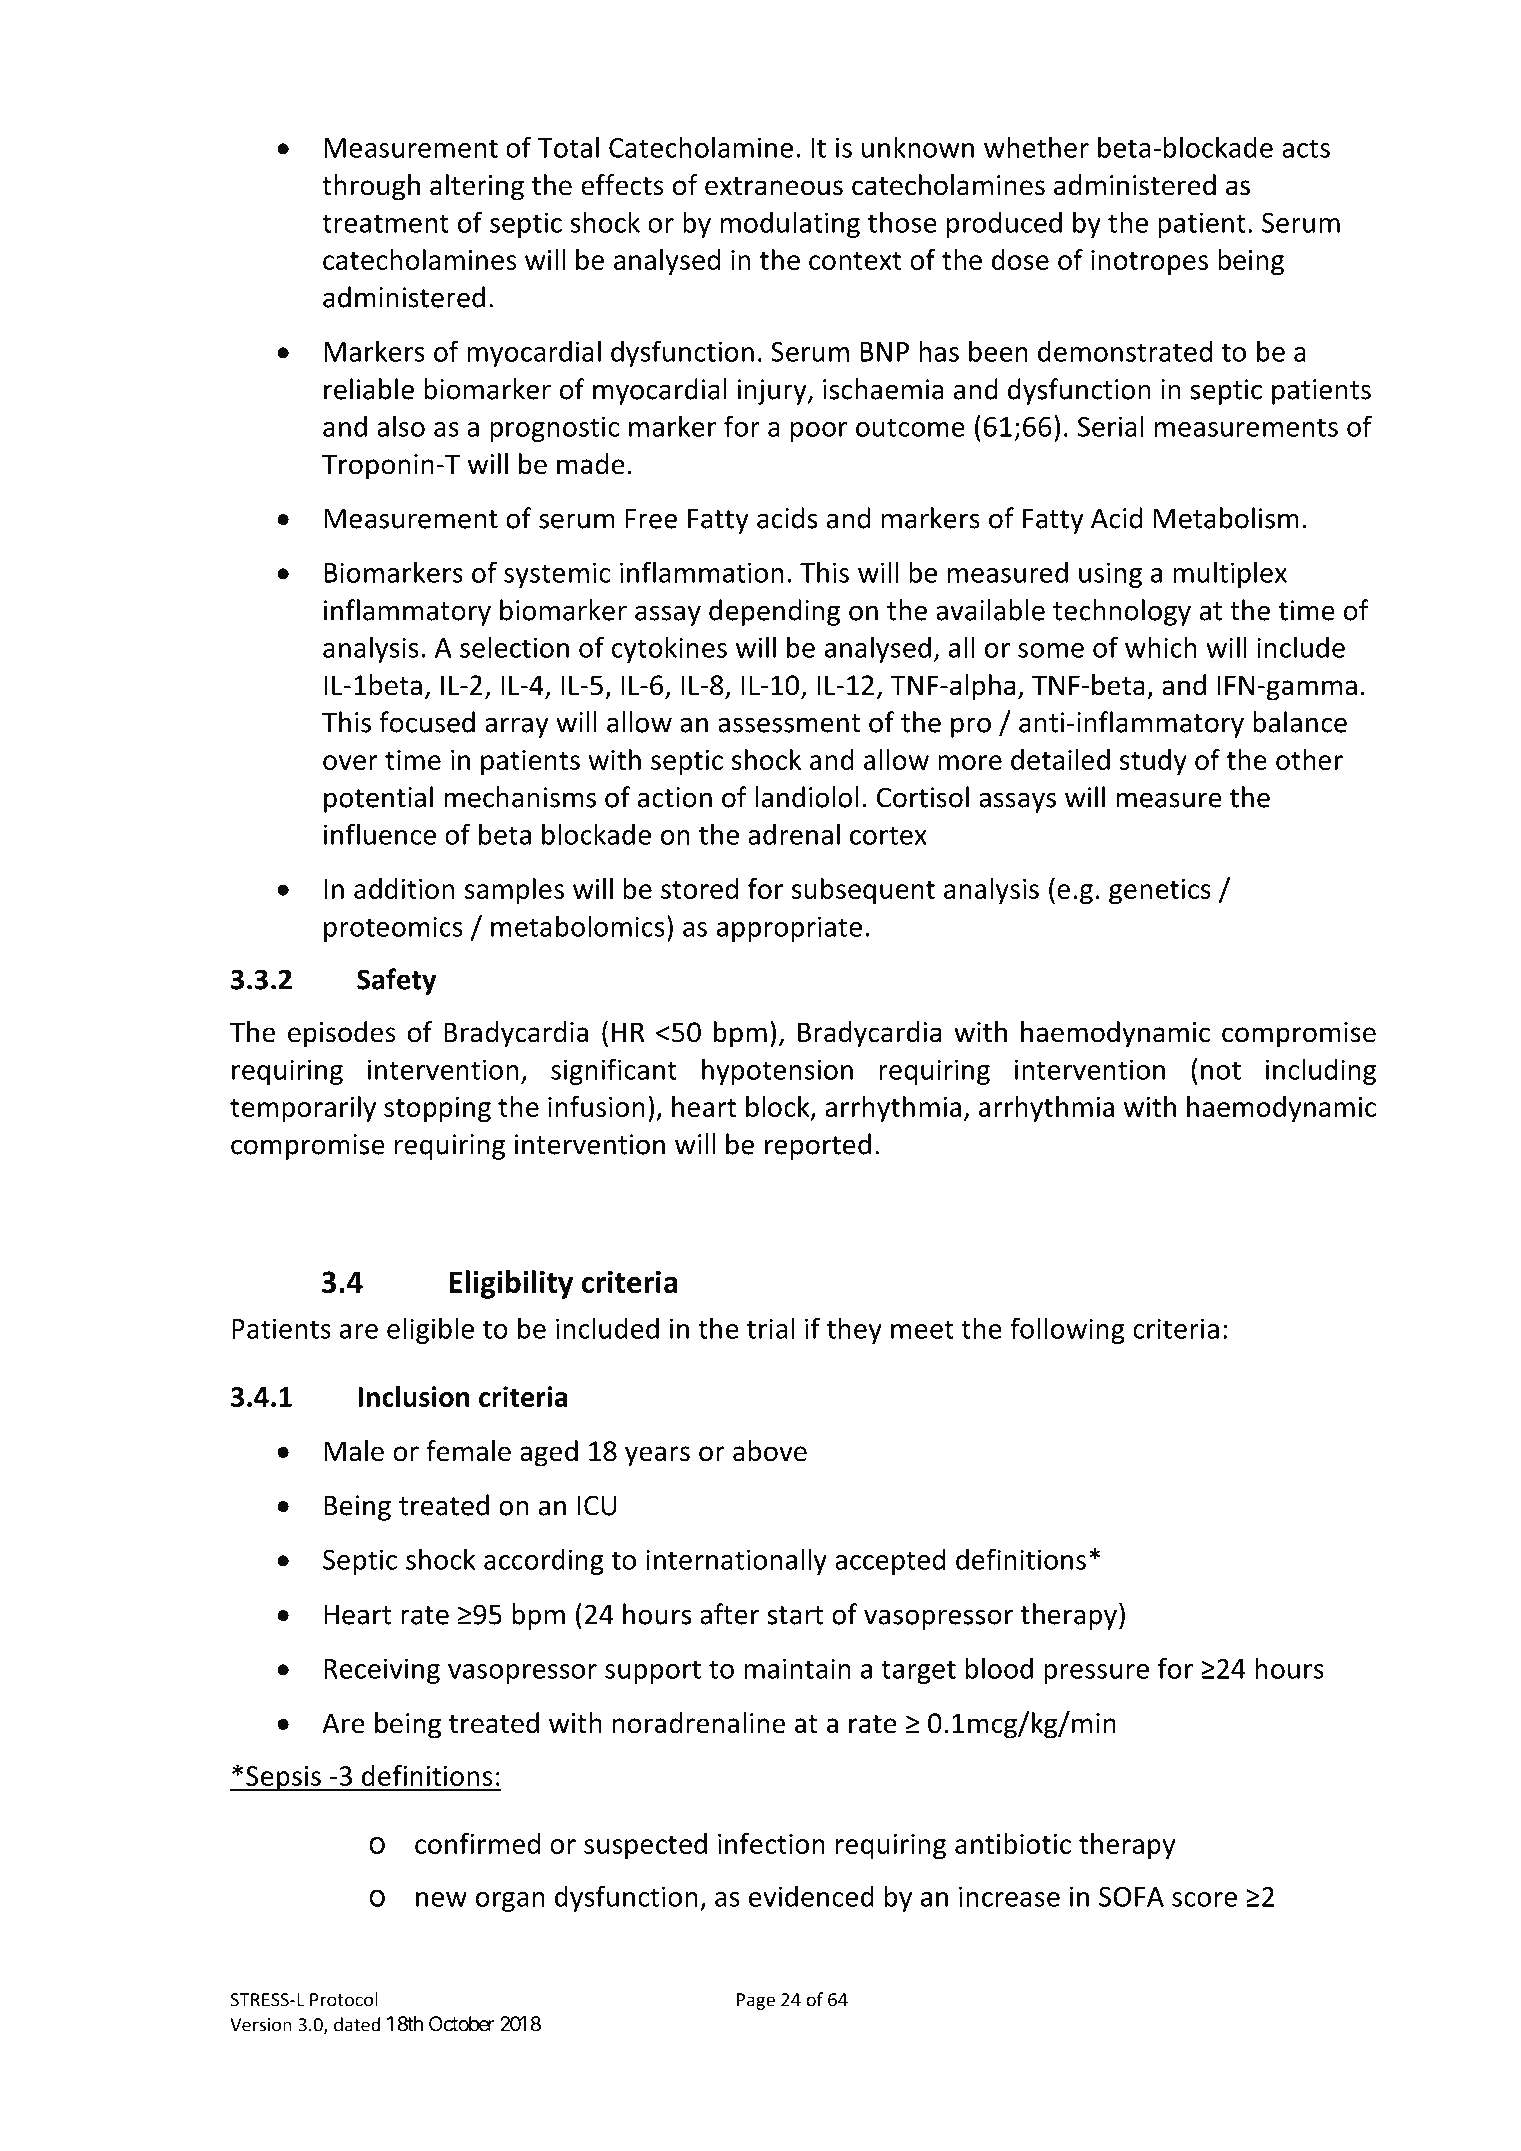 Image resolution: width=1521 pixels, height=2151 pixels. I want to click on treatment, so click(385, 223).
